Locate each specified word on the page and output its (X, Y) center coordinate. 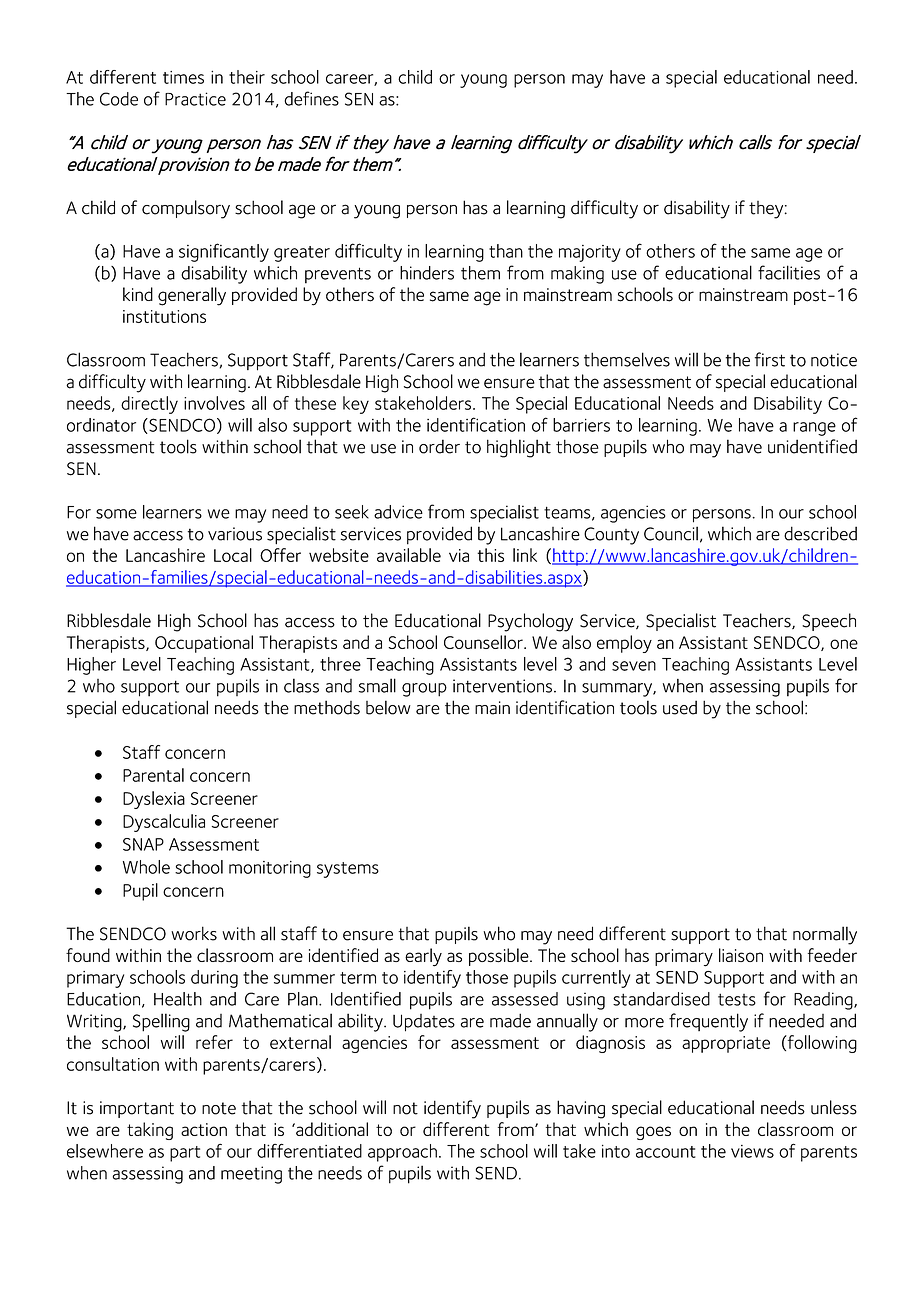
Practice (195, 99)
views (752, 1151)
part (185, 1154)
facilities (789, 272)
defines (311, 98)
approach (402, 1153)
